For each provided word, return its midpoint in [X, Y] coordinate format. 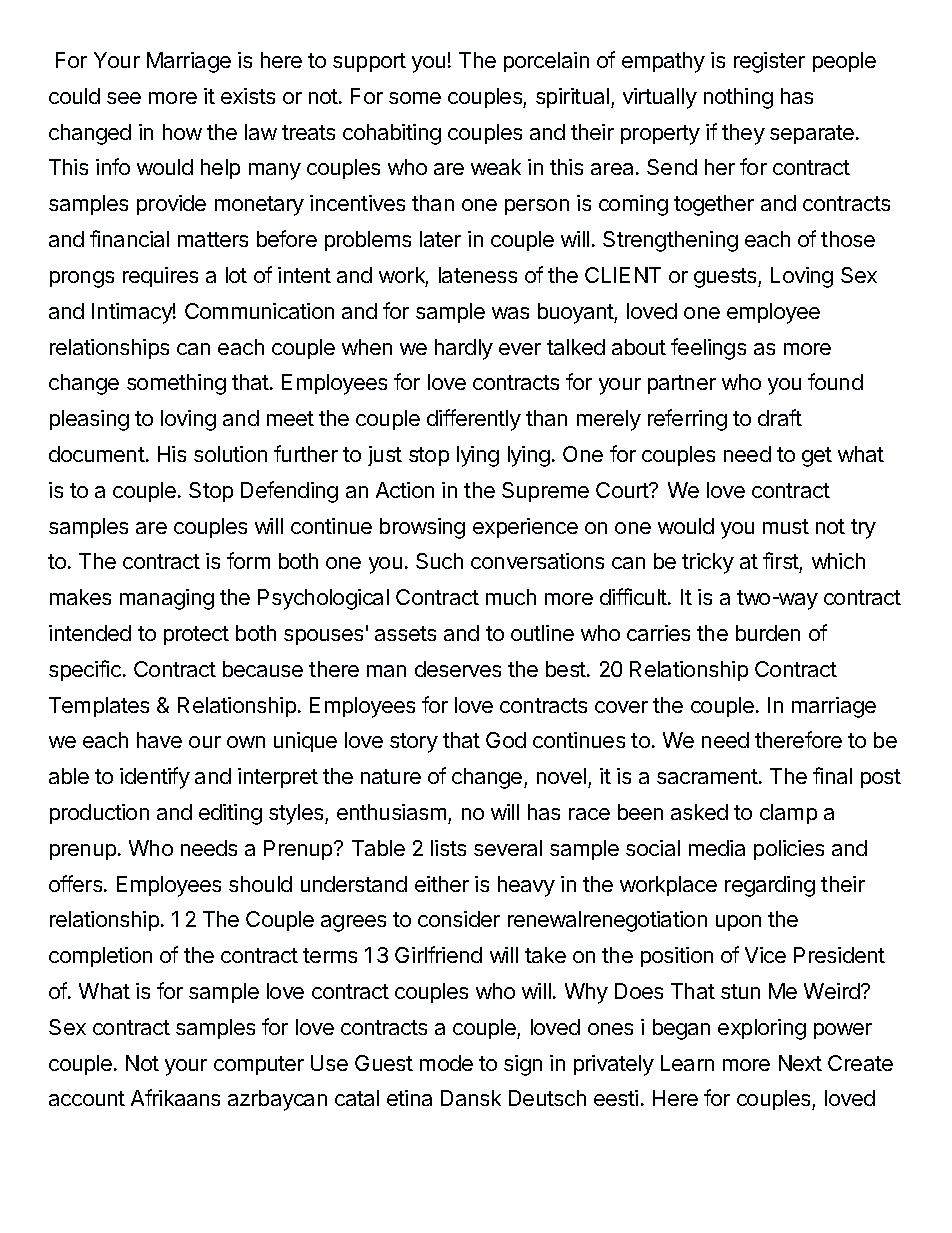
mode [446, 1063]
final [832, 775]
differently [474, 420]
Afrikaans [175, 1097]
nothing [738, 98]
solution [230, 454]
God [506, 740]
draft [780, 417]
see [124, 98]
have [159, 740]
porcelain [546, 62]
